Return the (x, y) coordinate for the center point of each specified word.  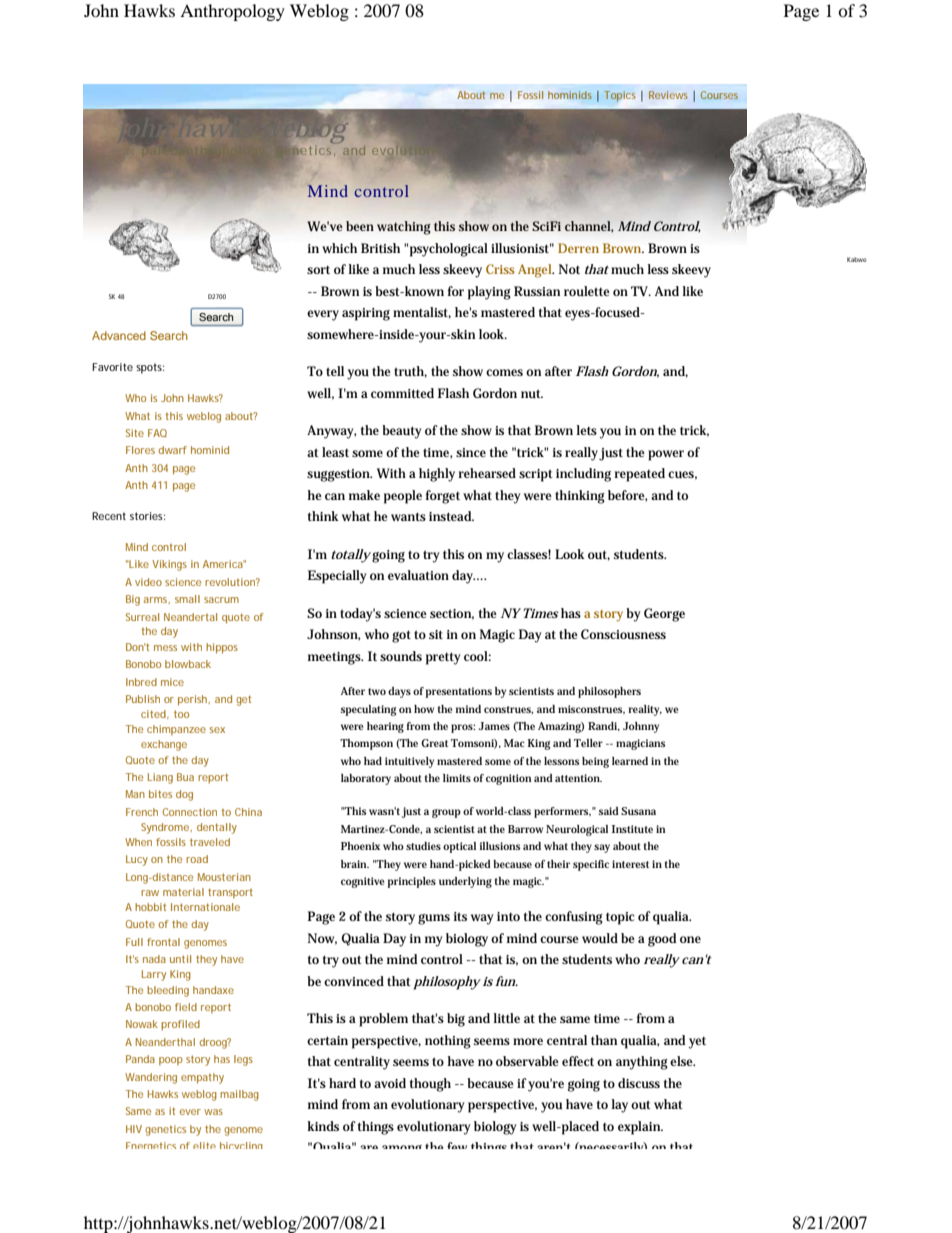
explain (640, 1128)
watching (404, 228)
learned (630, 761)
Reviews (668, 95)
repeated (639, 475)
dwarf (173, 450)
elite (204, 1145)
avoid (390, 1083)
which (339, 248)
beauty (401, 432)
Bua (185, 777)
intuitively (409, 762)
